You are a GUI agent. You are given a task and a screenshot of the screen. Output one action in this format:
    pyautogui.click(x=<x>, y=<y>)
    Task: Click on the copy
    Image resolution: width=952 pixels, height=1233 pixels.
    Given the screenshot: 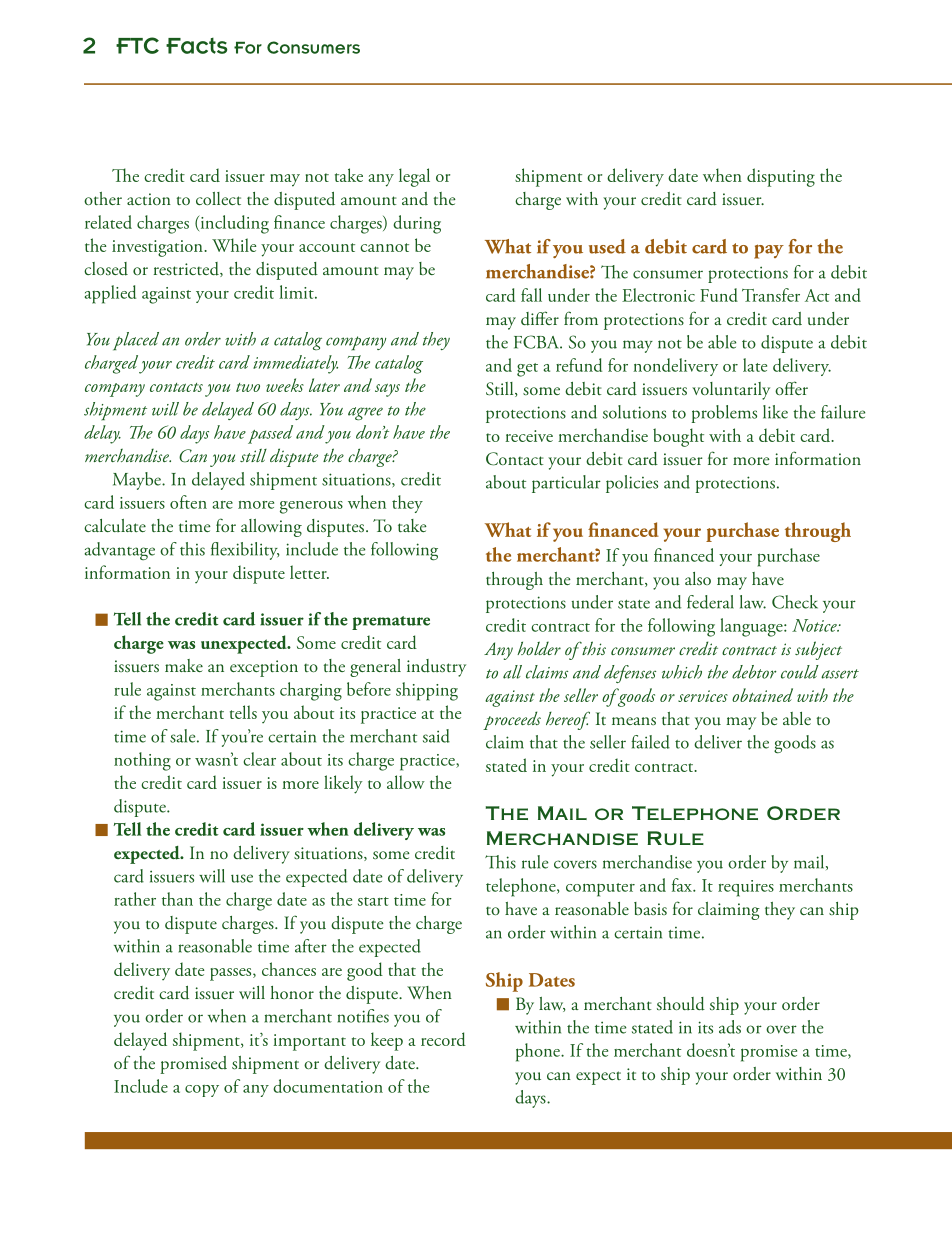 What is the action you would take?
    pyautogui.click(x=202, y=1091)
